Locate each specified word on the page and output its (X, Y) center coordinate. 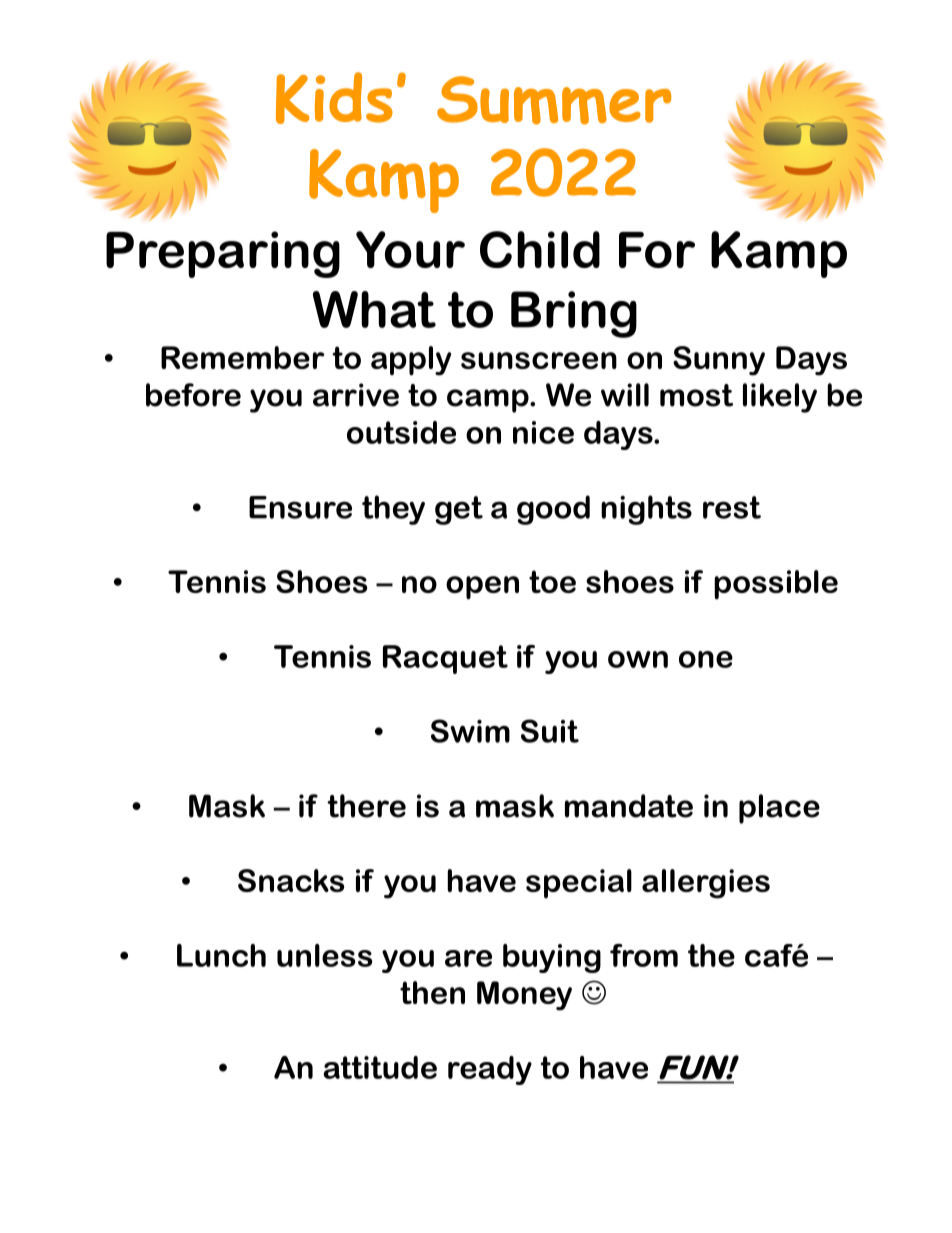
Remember (242, 357)
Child (540, 249)
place (779, 809)
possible (776, 585)
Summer (554, 100)
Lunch (221, 955)
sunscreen (539, 360)
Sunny (719, 361)
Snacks (291, 880)
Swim (470, 731)
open (482, 588)
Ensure (300, 507)
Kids (334, 98)
